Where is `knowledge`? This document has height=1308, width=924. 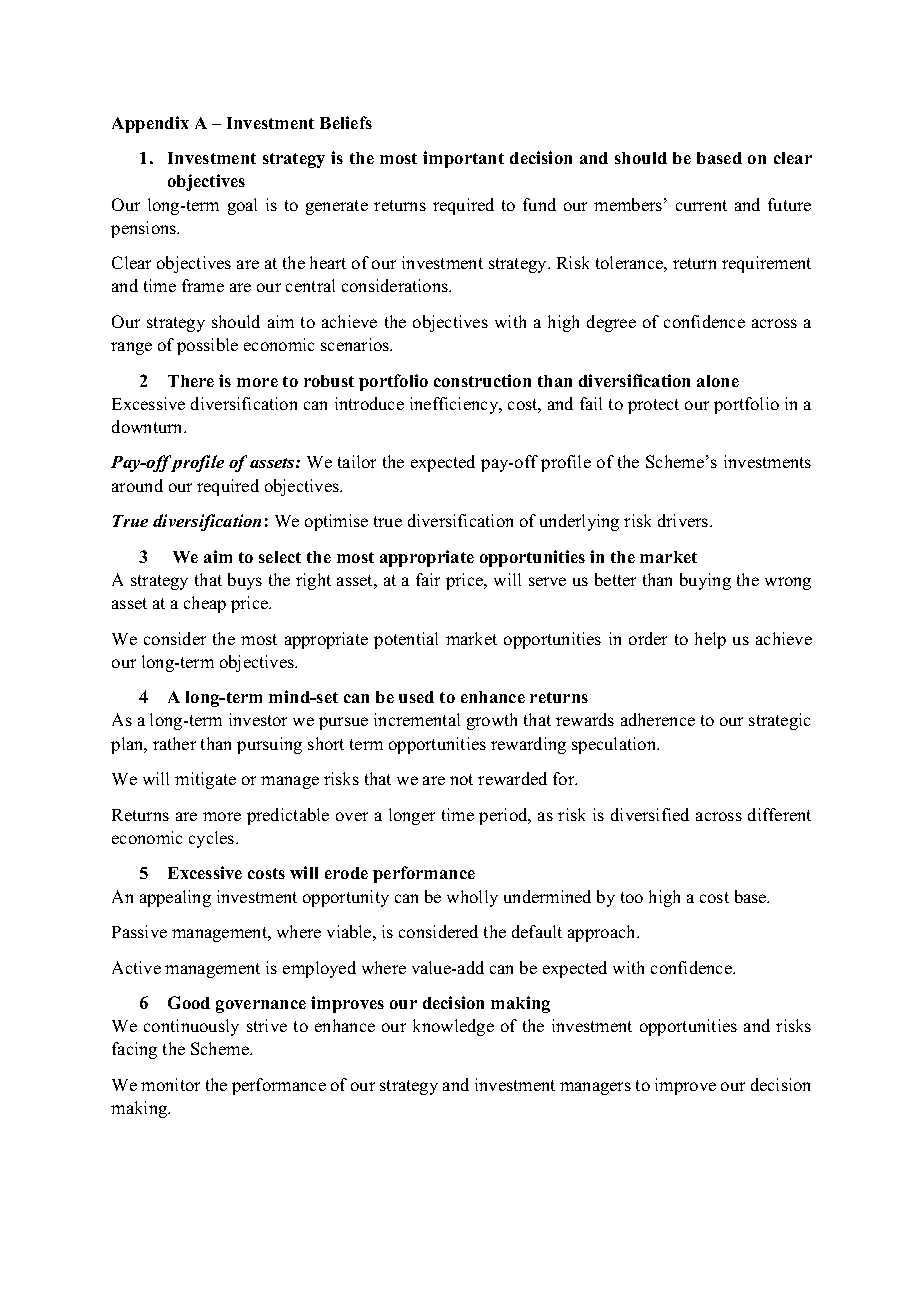 knowledge is located at coordinates (453, 1027).
